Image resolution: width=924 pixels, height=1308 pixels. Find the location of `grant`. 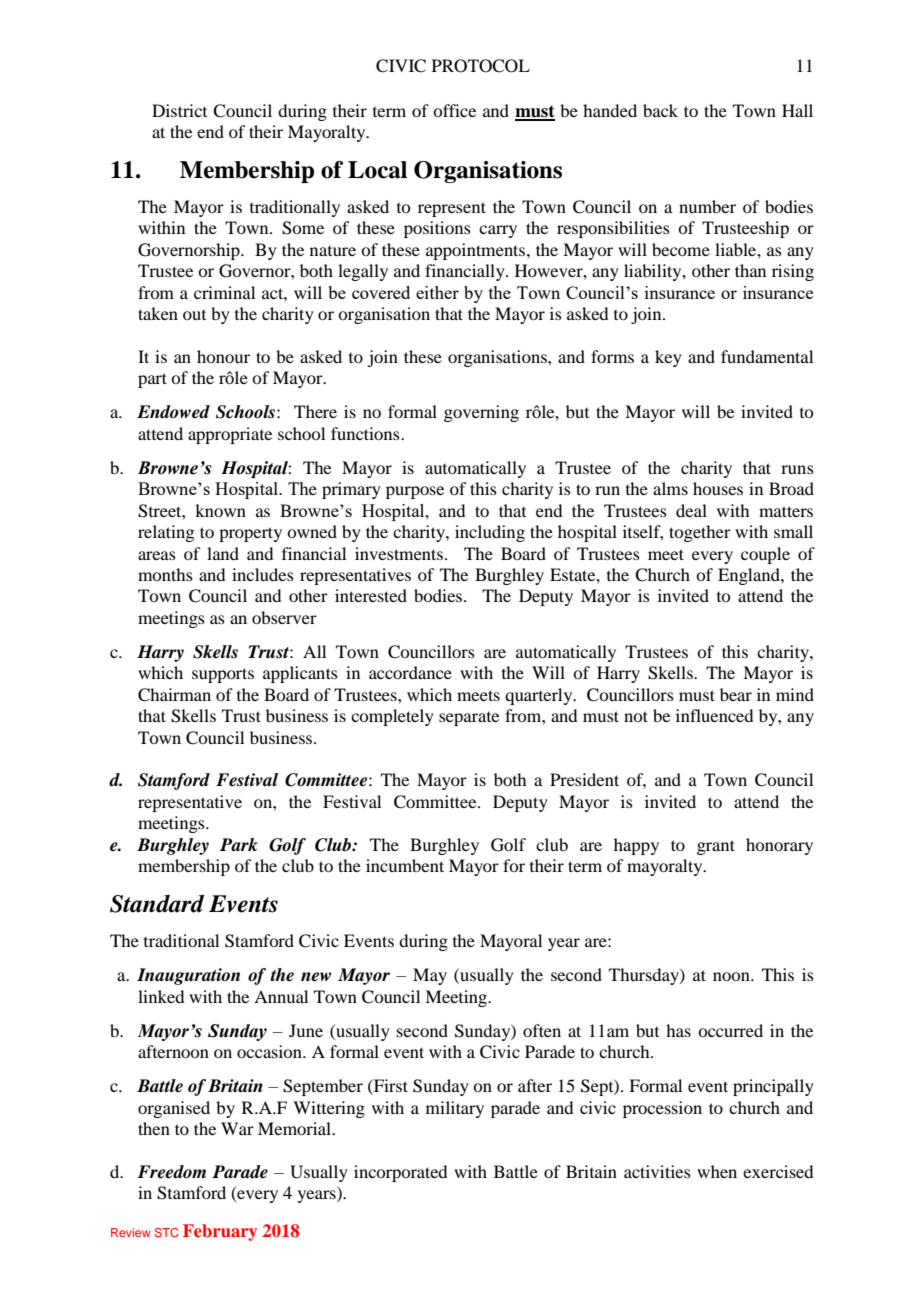

grant is located at coordinates (716, 847).
